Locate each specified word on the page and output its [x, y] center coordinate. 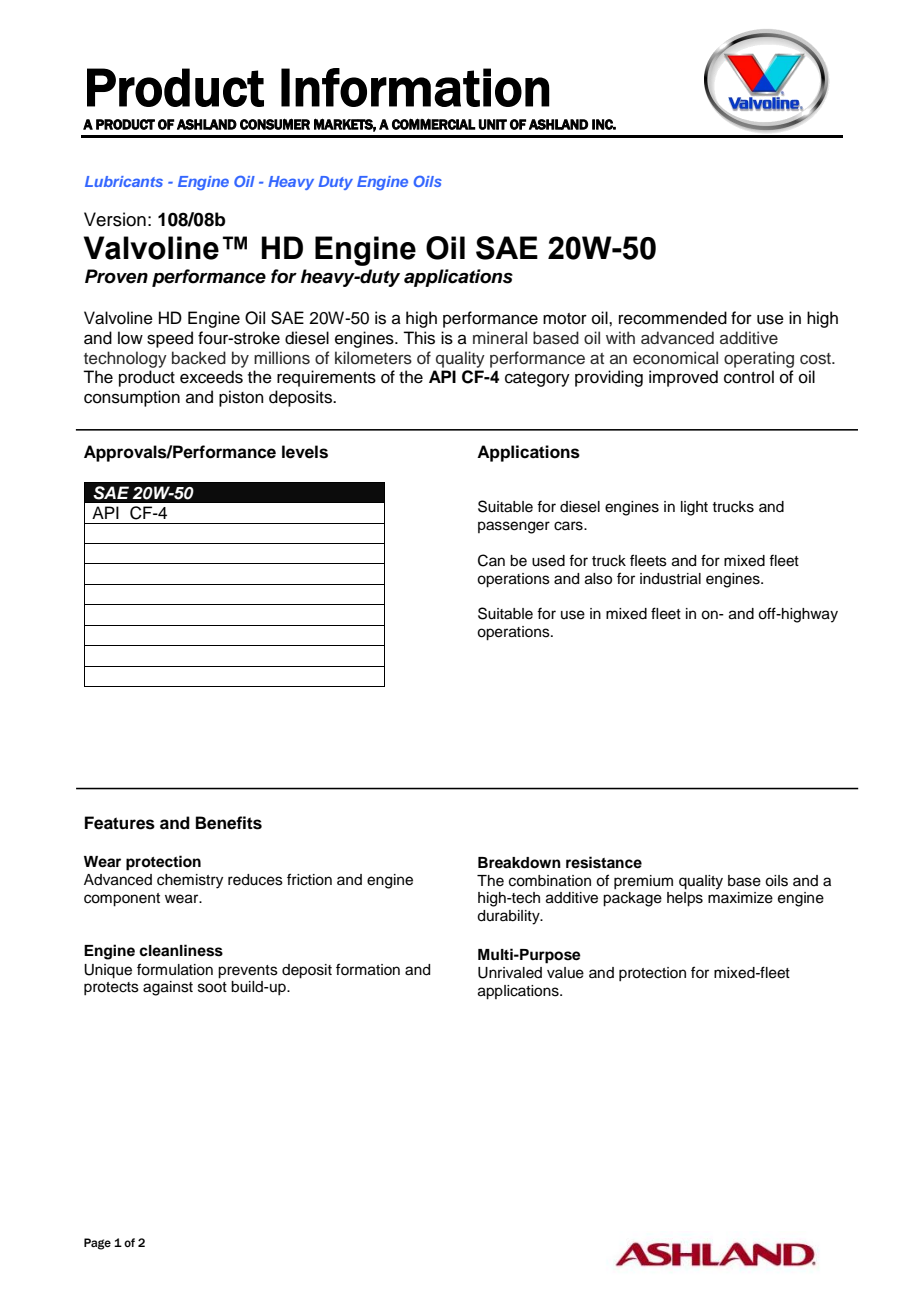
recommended [673, 318]
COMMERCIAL [434, 124]
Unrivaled [510, 973]
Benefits [229, 823]
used [548, 561]
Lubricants [124, 181]
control [749, 377]
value [565, 973]
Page [97, 1244]
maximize [740, 898]
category [537, 379]
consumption [132, 398]
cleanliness [181, 950]
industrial [670, 579]
